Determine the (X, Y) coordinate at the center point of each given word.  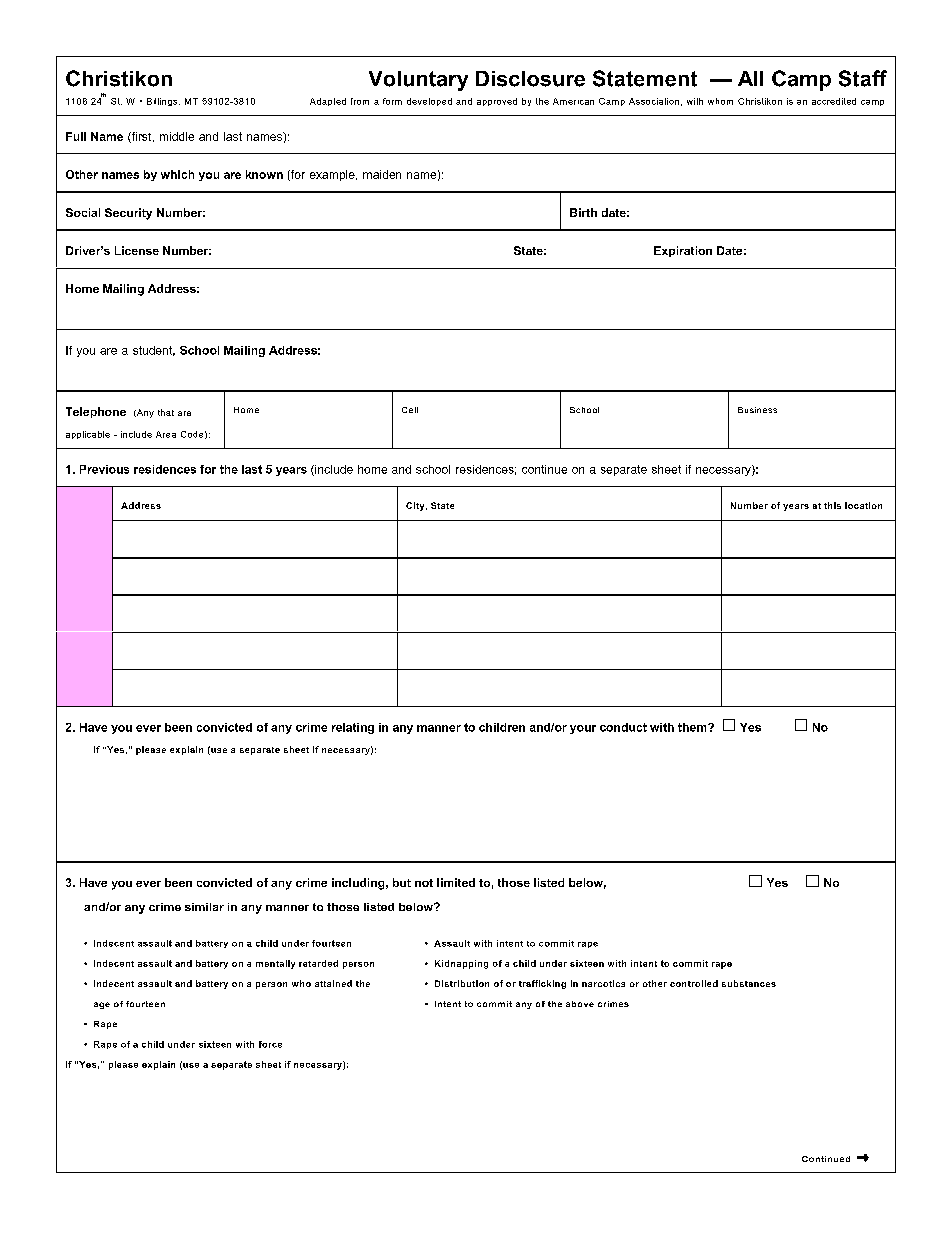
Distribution (462, 983)
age (102, 1005)
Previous (104, 469)
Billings (163, 102)
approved (497, 102)
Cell (410, 410)
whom (720, 101)
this (832, 505)
